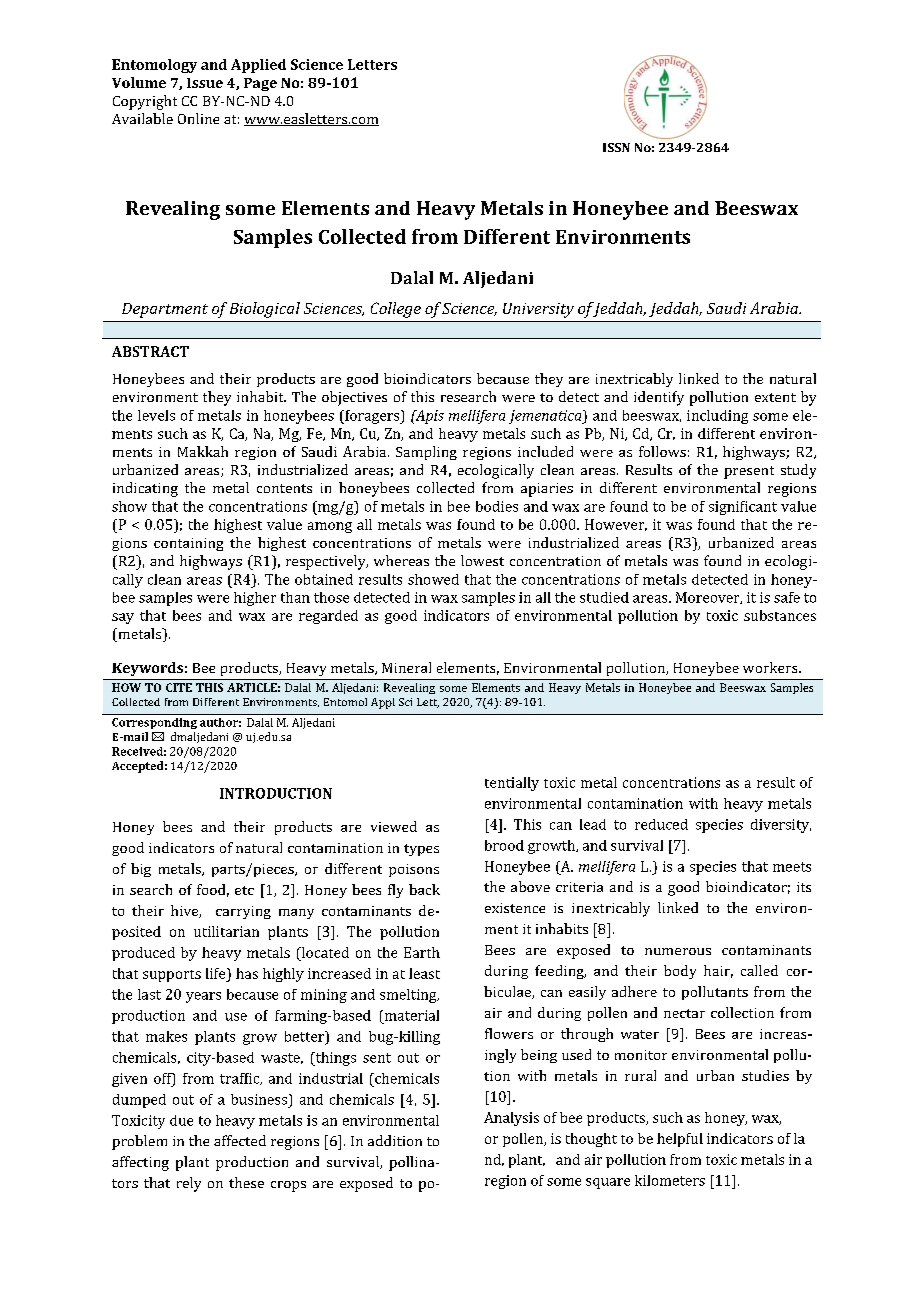 The height and width of the page is (1308, 924). I want to click on Sampling, so click(426, 453).
